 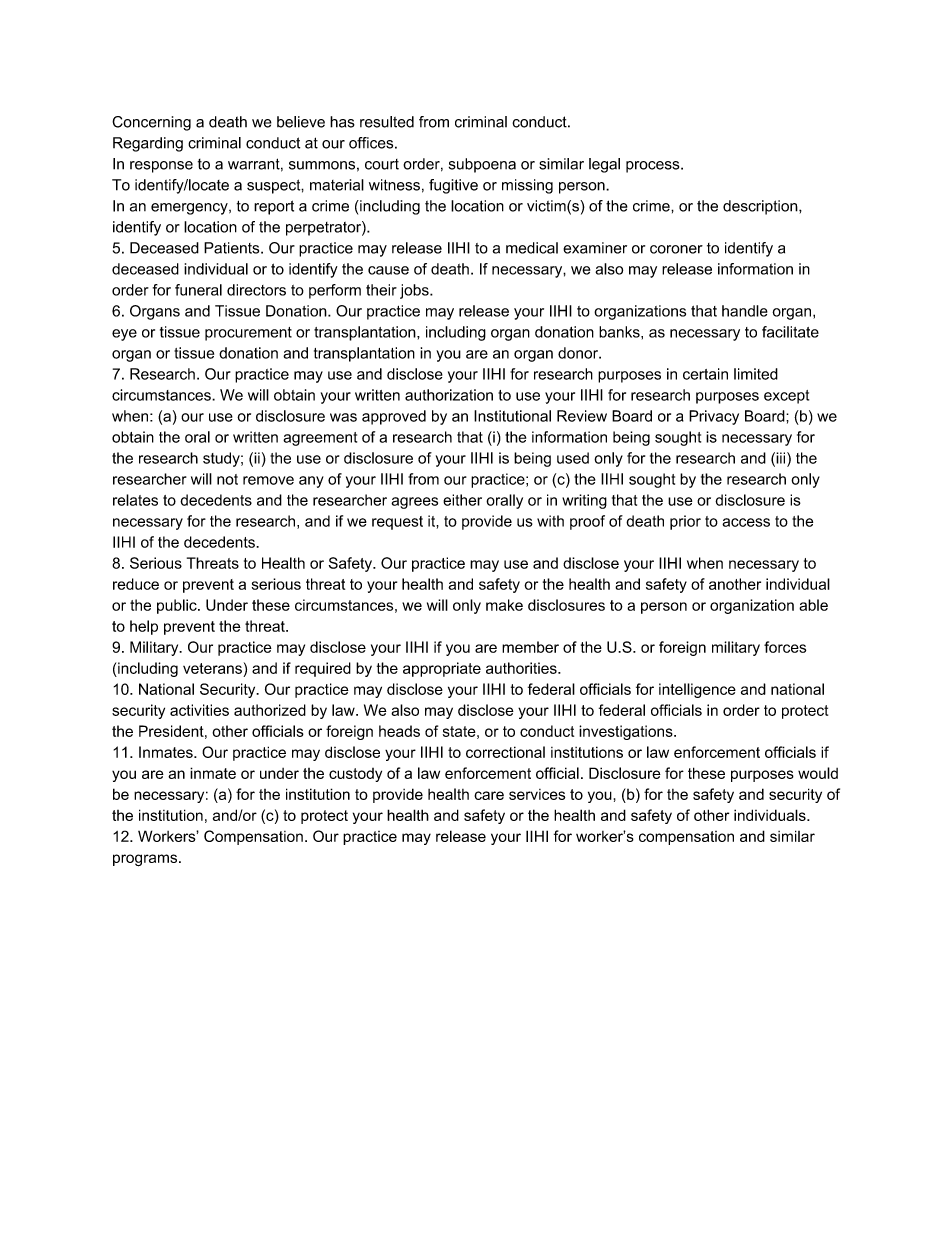 I want to click on Regarding, so click(x=148, y=144).
